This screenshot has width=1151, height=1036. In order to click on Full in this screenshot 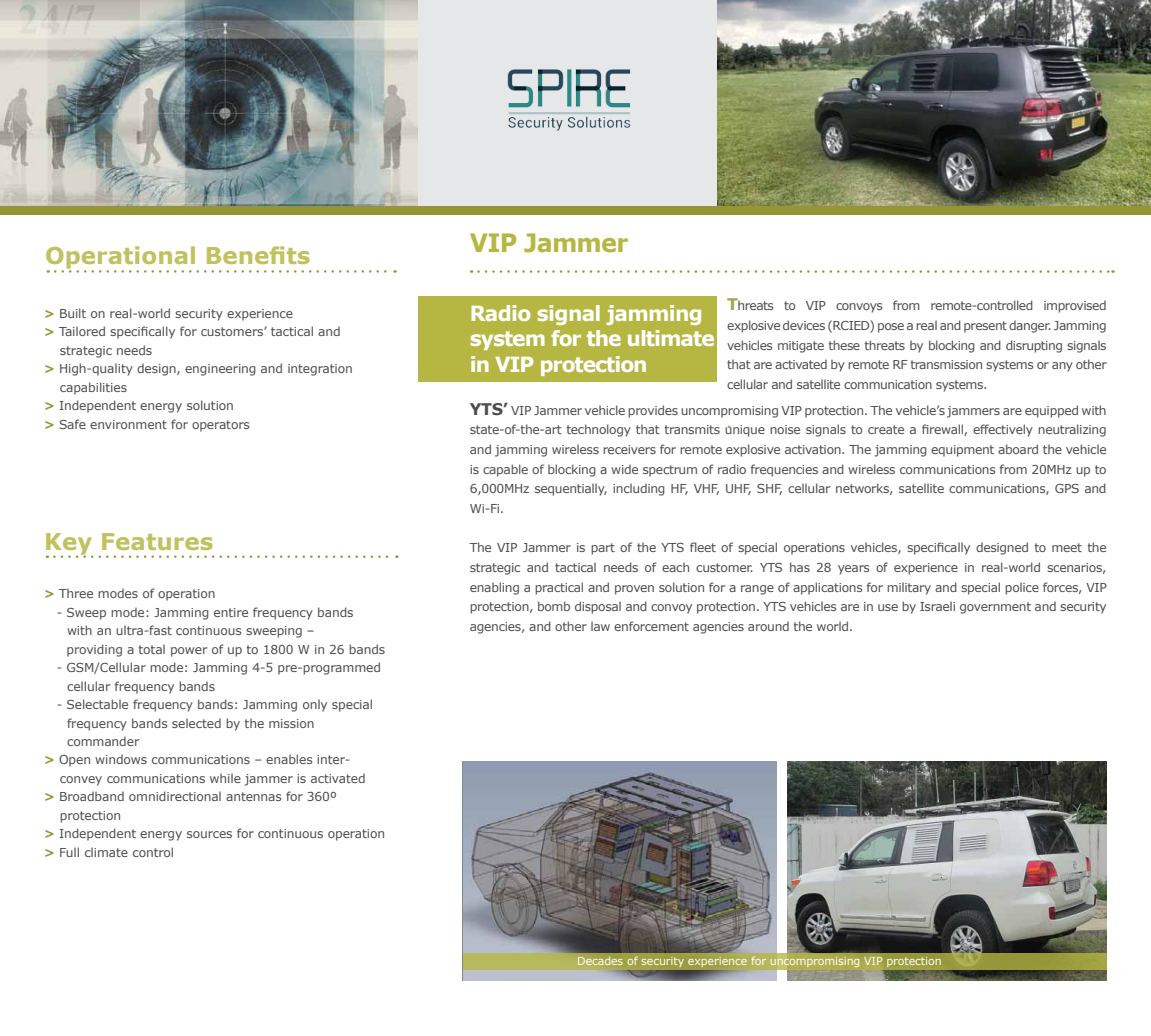, I will do `click(69, 852)`.
